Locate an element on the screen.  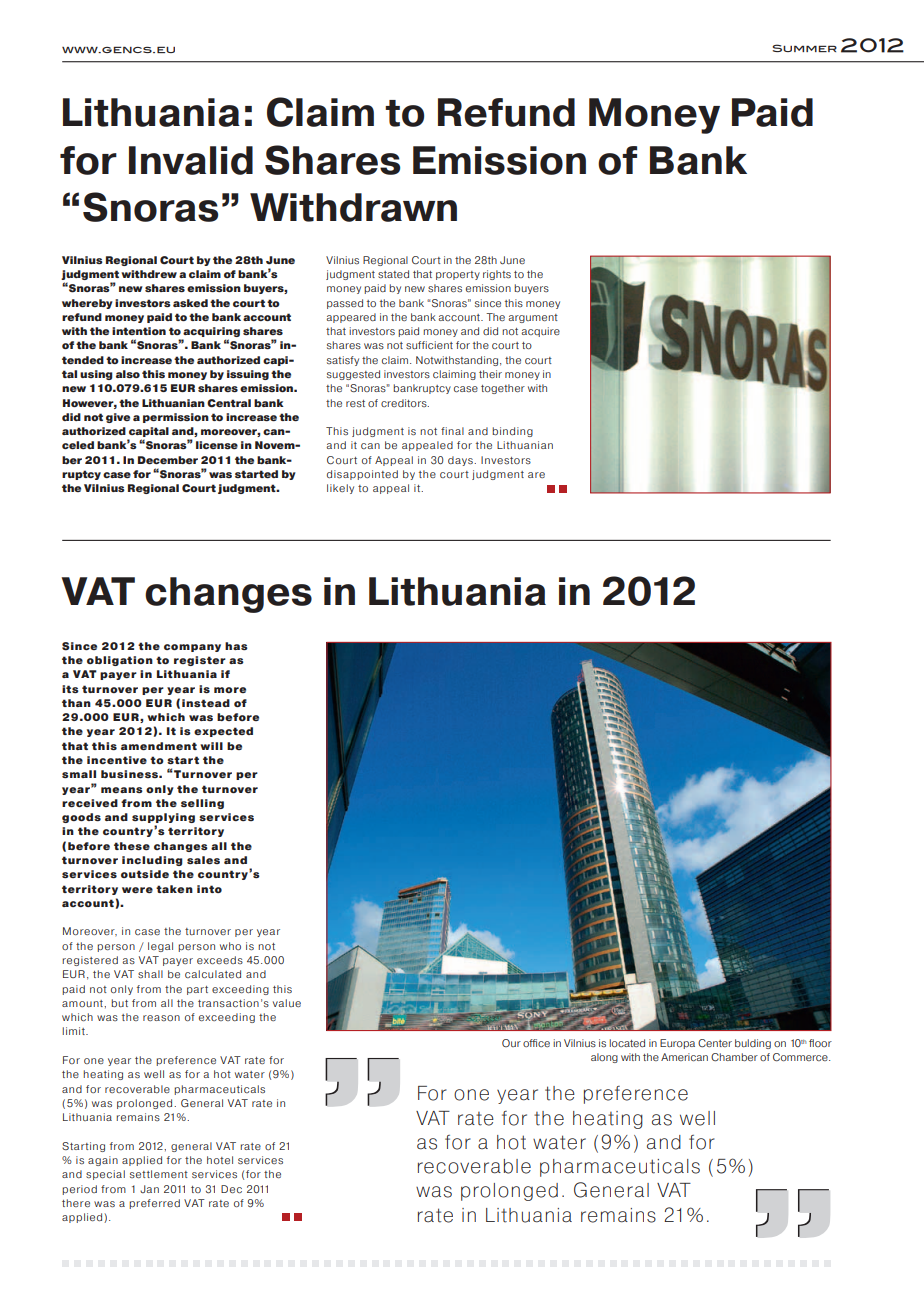
likely is located at coordinates (340, 489).
